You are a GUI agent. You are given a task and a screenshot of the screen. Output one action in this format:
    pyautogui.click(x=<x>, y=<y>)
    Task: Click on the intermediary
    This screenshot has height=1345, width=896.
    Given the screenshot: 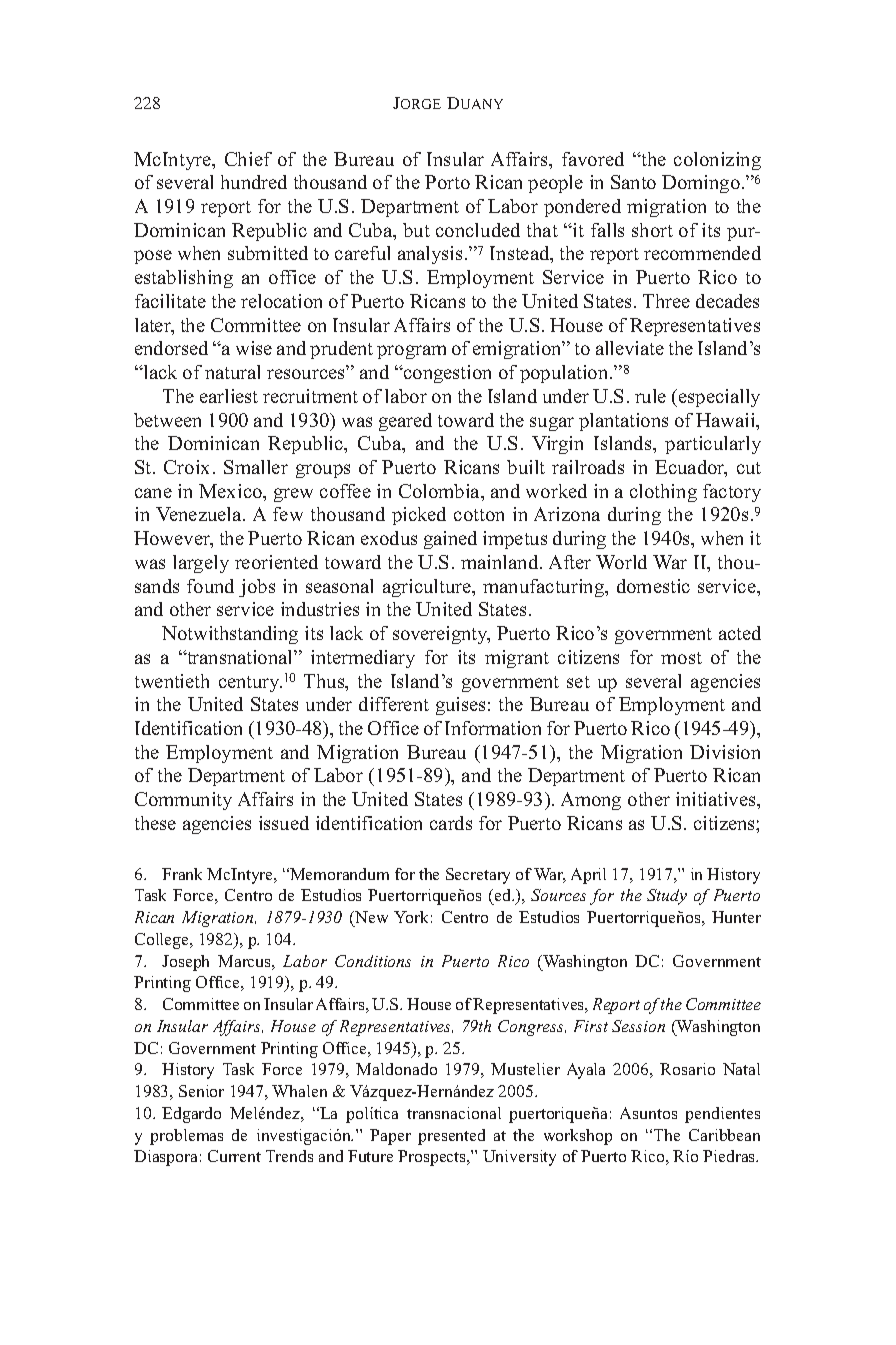 What is the action you would take?
    pyautogui.click(x=363, y=659)
